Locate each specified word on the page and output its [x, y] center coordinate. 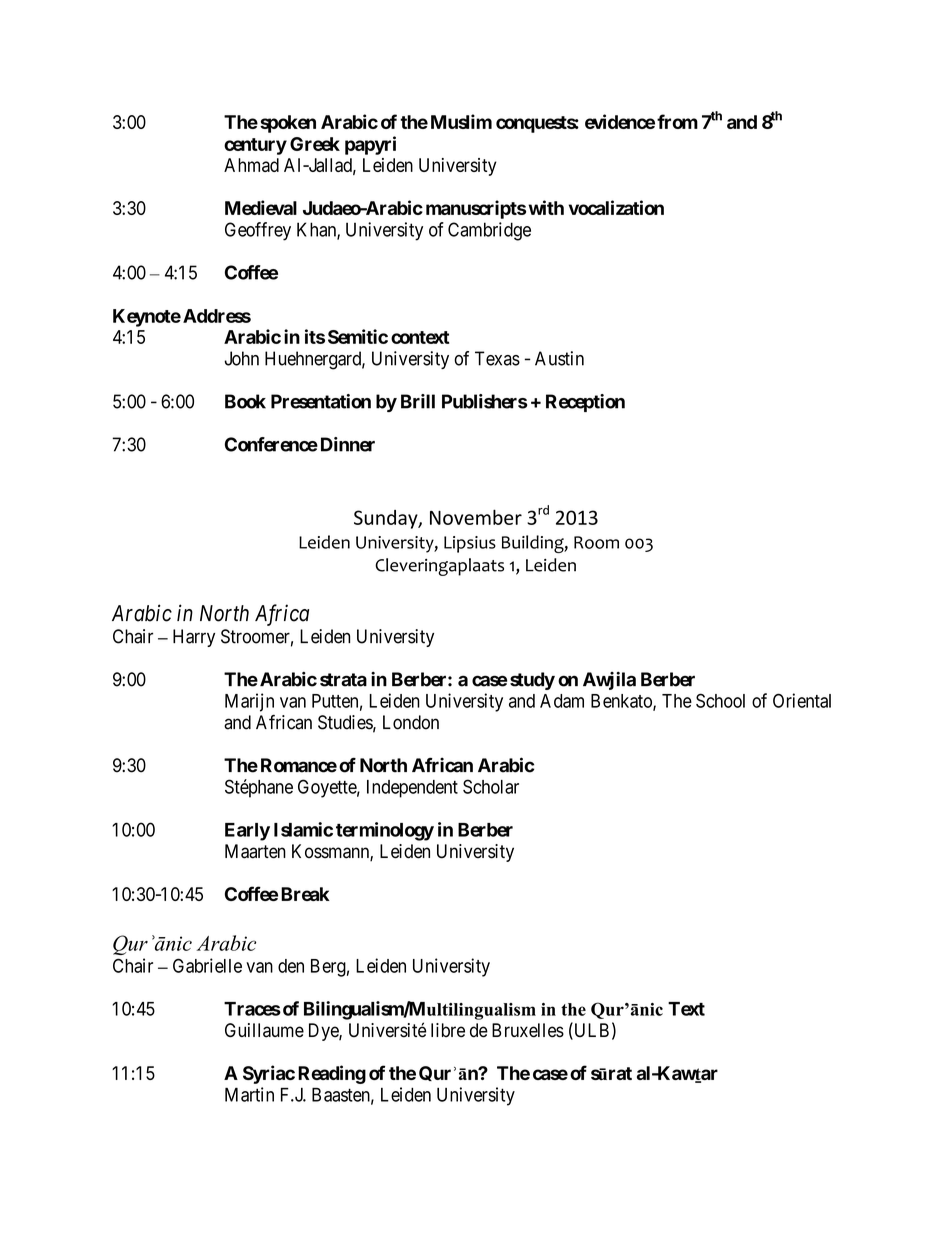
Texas [497, 358]
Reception [585, 403]
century [255, 146]
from [677, 121]
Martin [249, 1094]
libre [448, 1030]
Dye [324, 1032]
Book [245, 401]
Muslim [461, 121]
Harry [194, 638]
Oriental [802, 700]
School [720, 700]
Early [247, 832]
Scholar [491, 786]
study [532, 681]
